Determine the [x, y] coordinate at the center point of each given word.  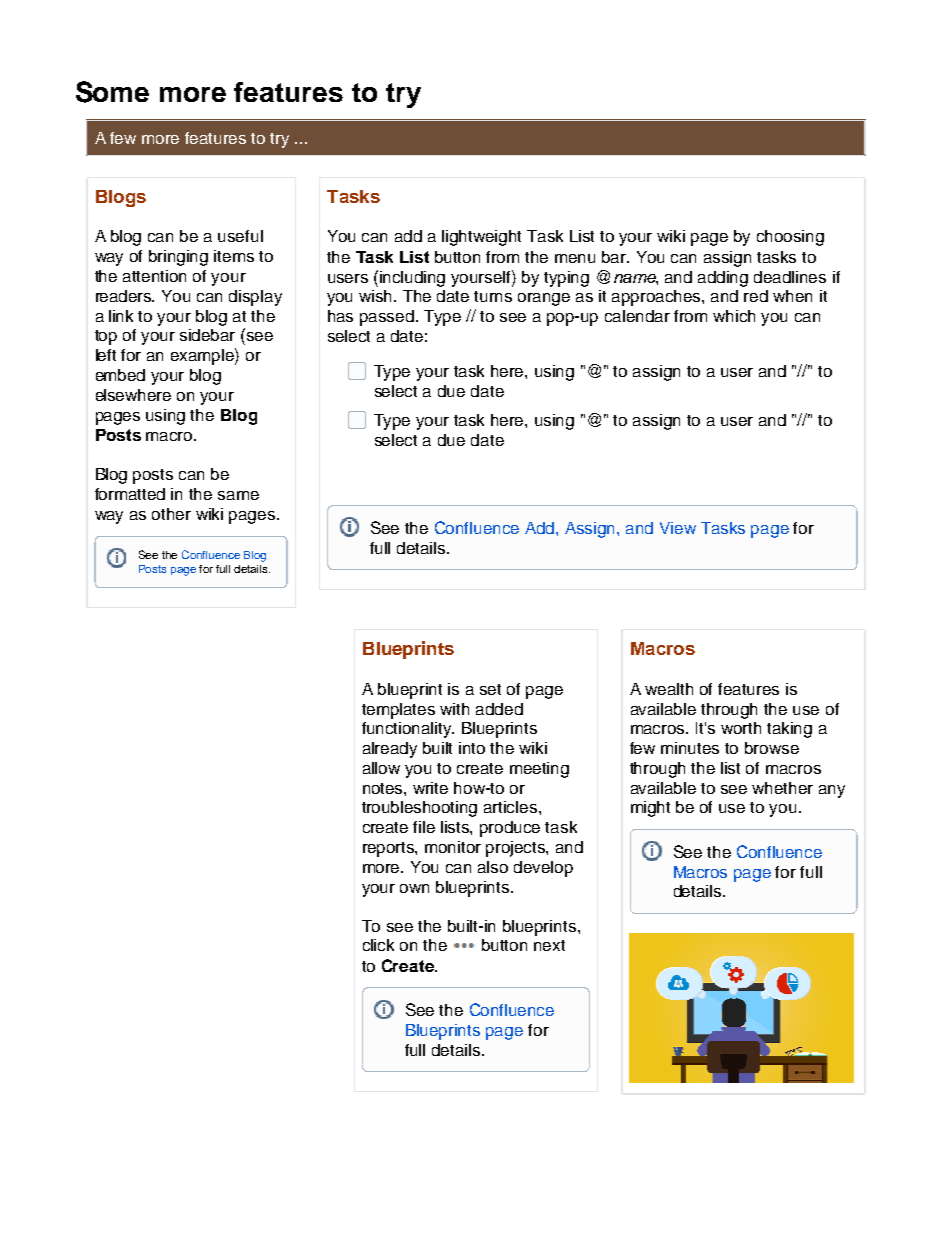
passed [387, 318]
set [490, 689]
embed [120, 375]
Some [112, 92]
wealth [669, 689]
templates [398, 711]
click [378, 945]
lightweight [481, 238]
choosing [790, 238]
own [414, 888]
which [734, 316]
